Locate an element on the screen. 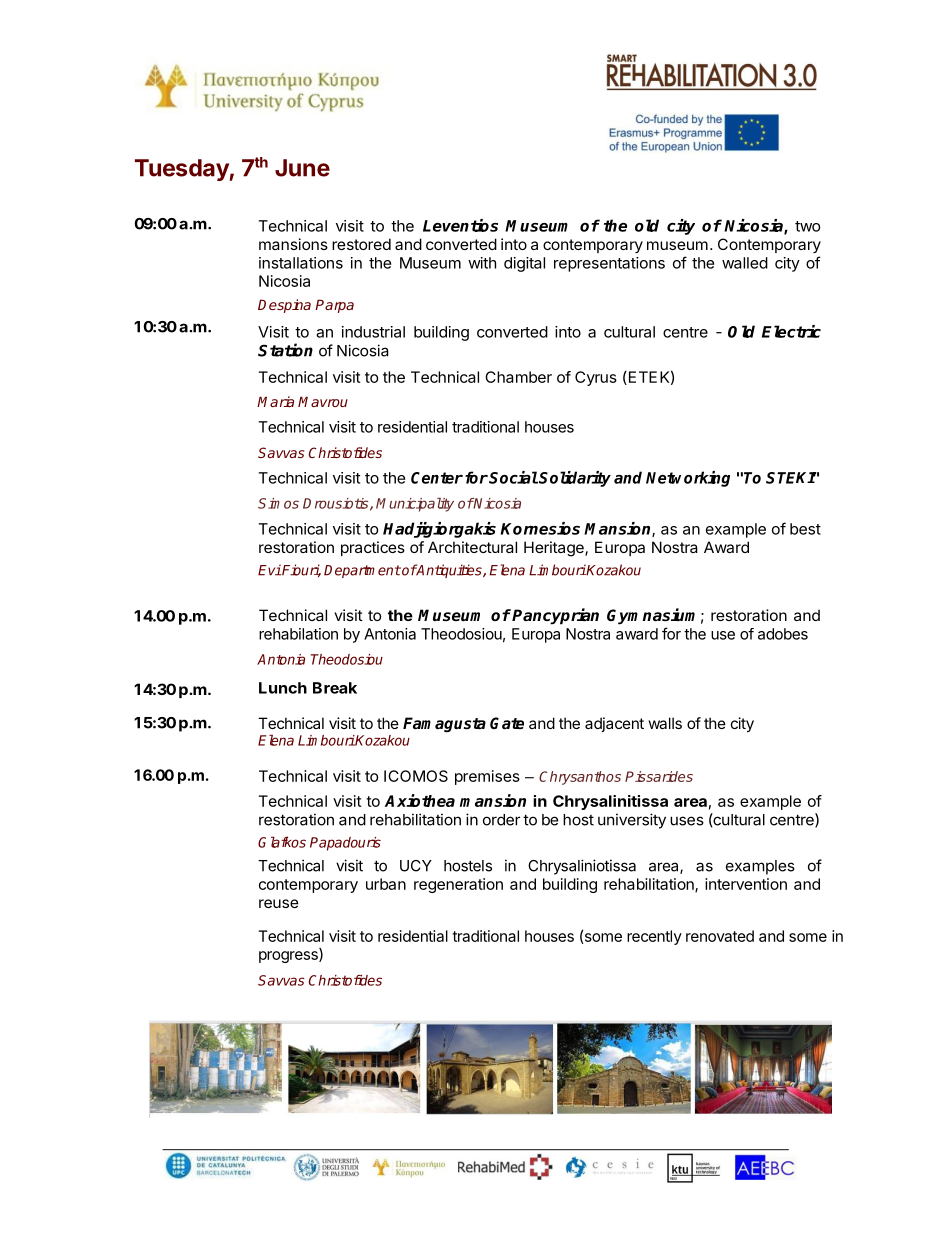  digital is located at coordinates (524, 264).
